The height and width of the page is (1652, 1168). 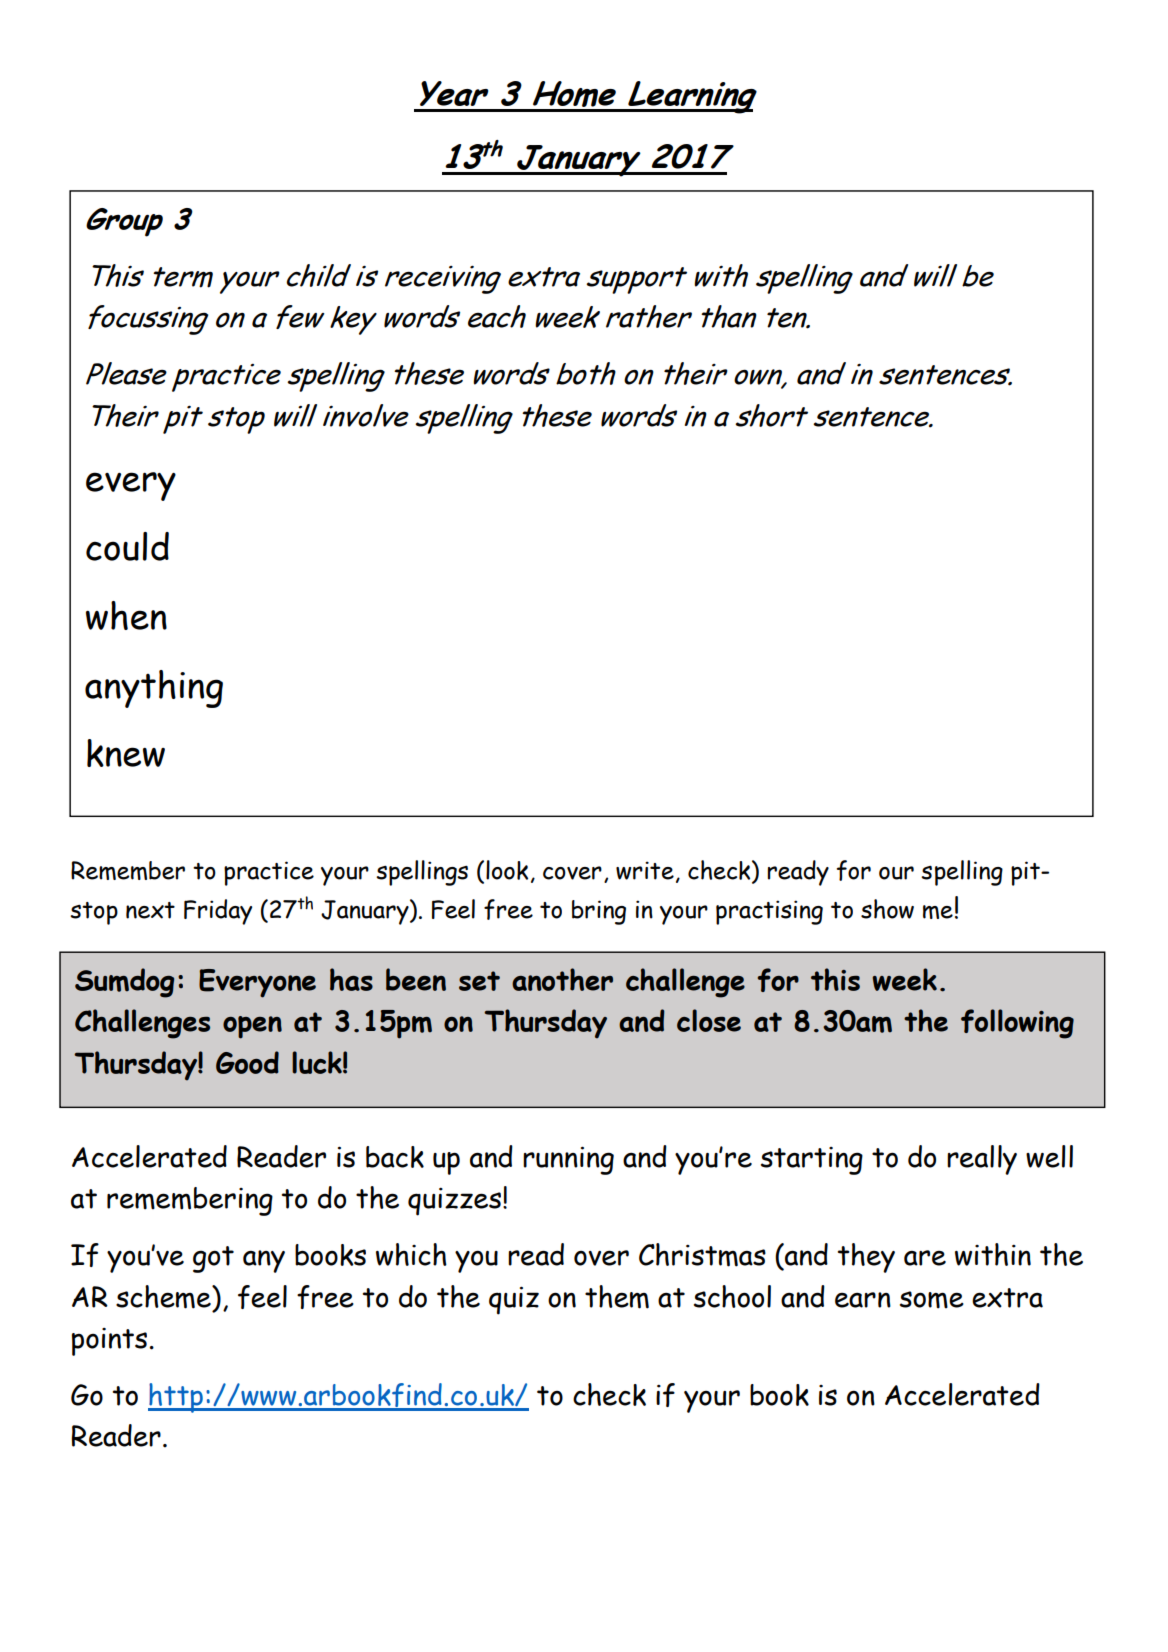 What do you see at coordinates (164, 1297) in the page?
I see `scheme` at bounding box center [164, 1297].
